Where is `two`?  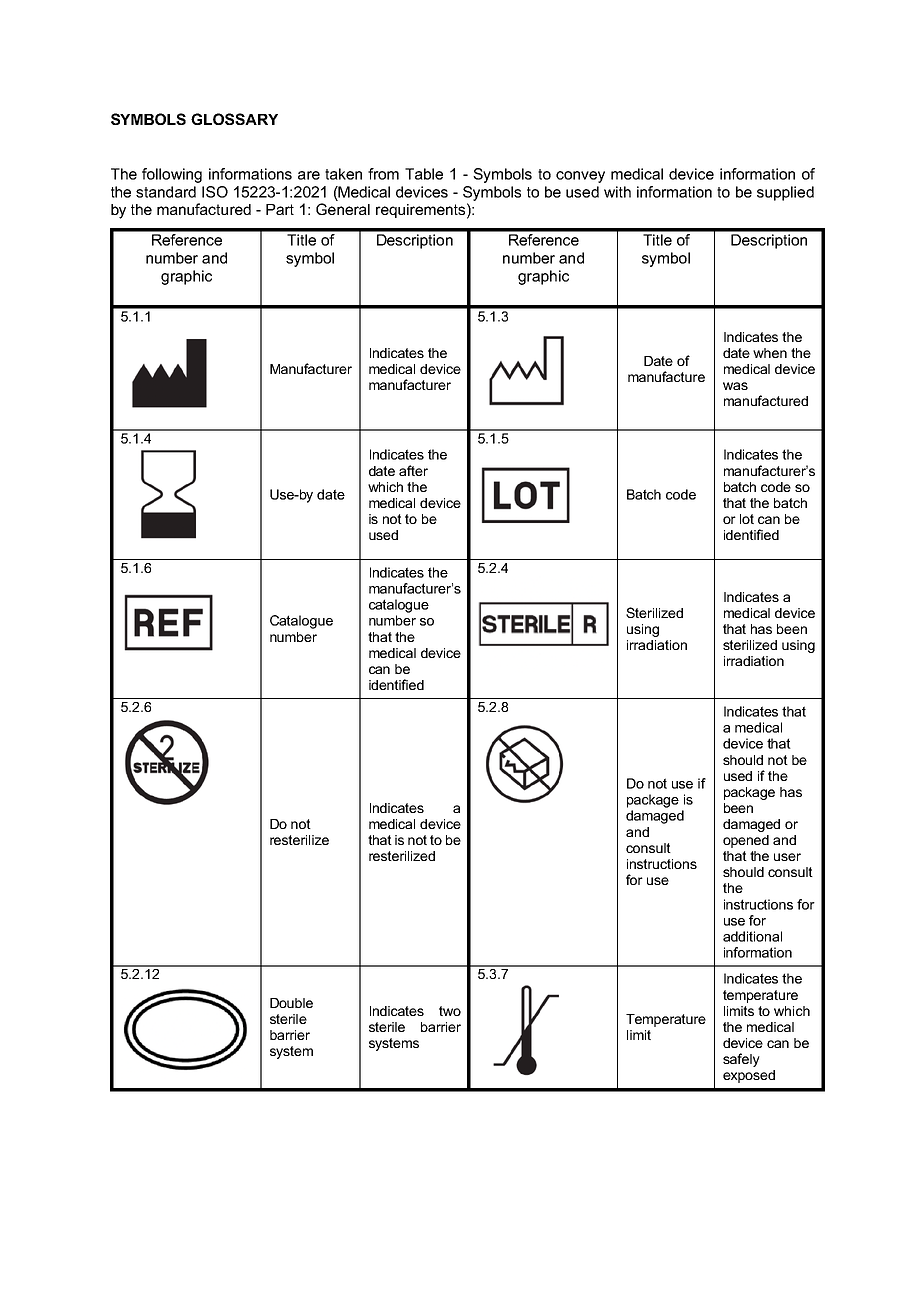 two is located at coordinates (450, 1011).
